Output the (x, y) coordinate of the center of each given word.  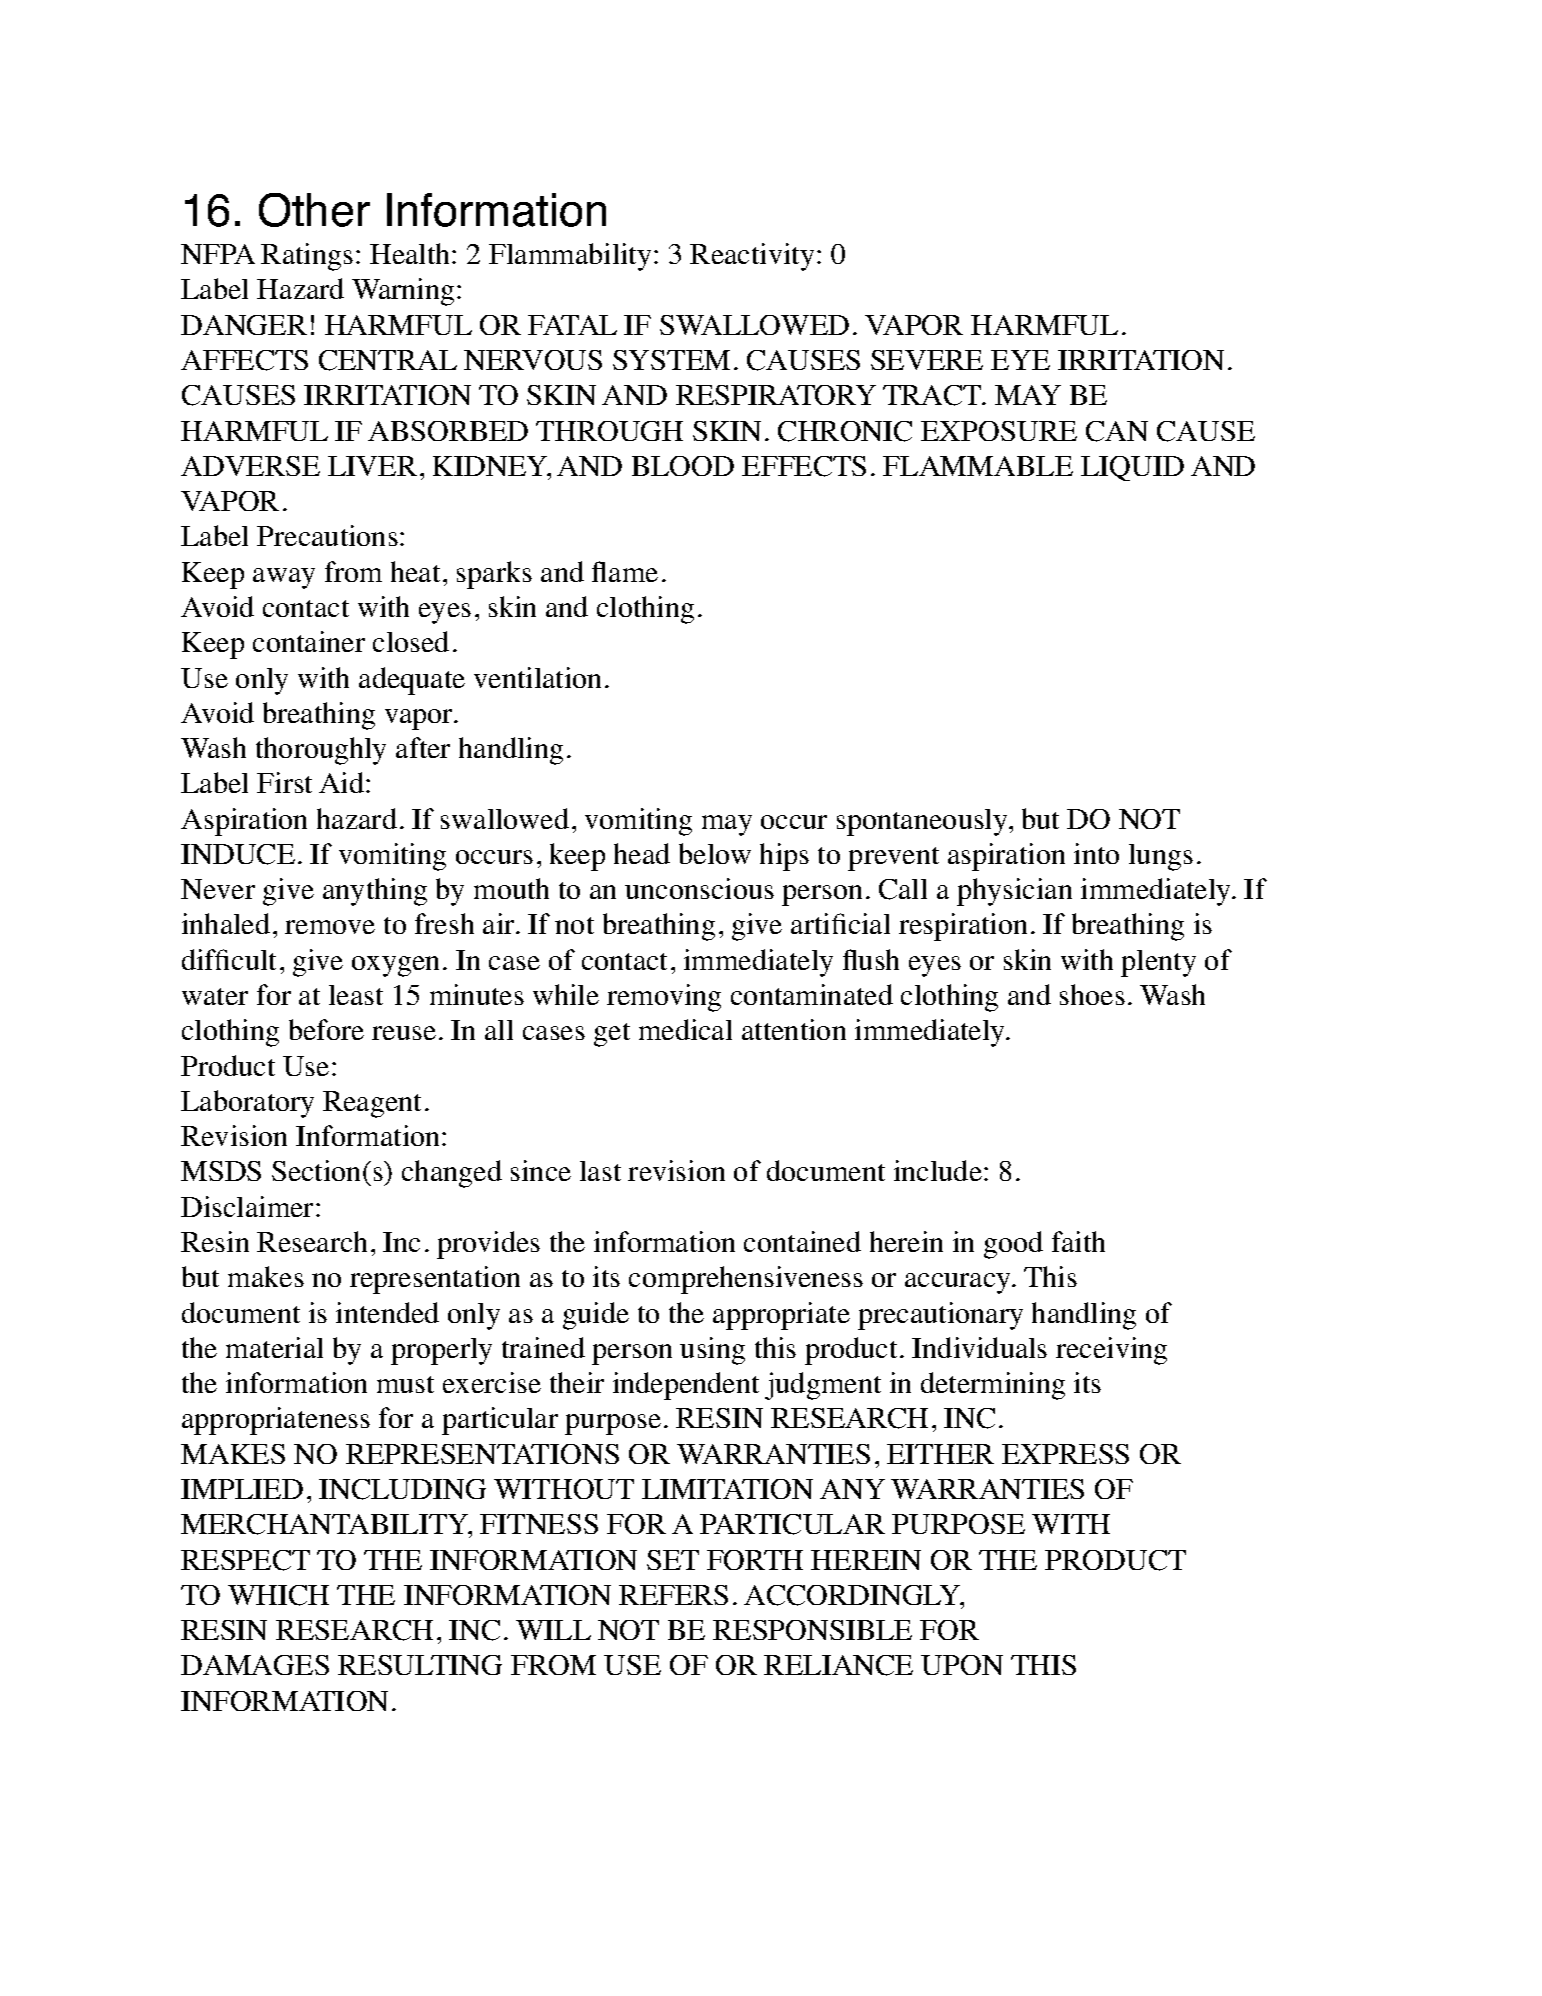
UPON (962, 1665)
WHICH (278, 1595)
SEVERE (927, 360)
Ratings (307, 257)
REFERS (673, 1595)
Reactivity (752, 257)
